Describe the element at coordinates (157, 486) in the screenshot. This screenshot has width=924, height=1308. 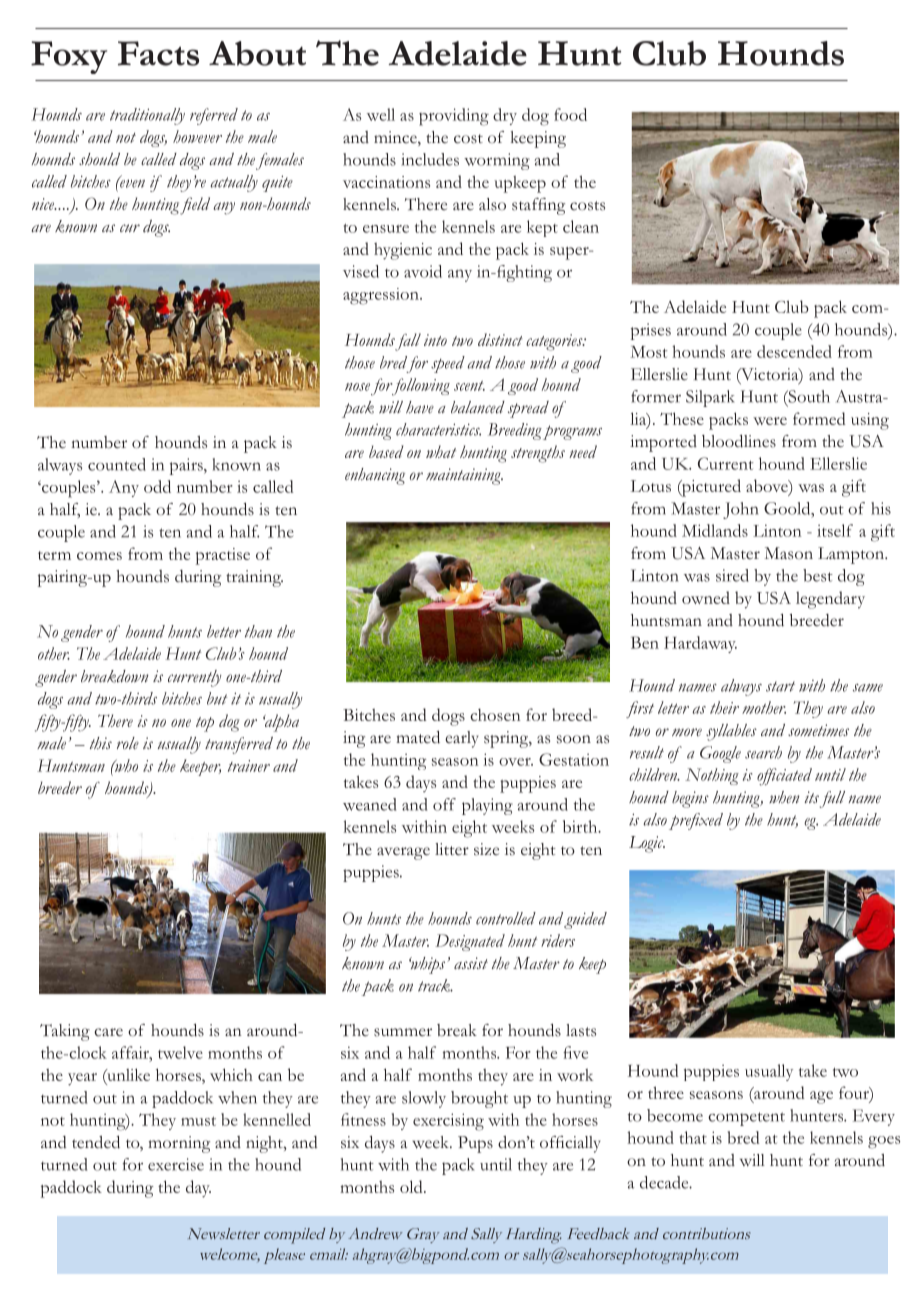
I see `odd` at that location.
